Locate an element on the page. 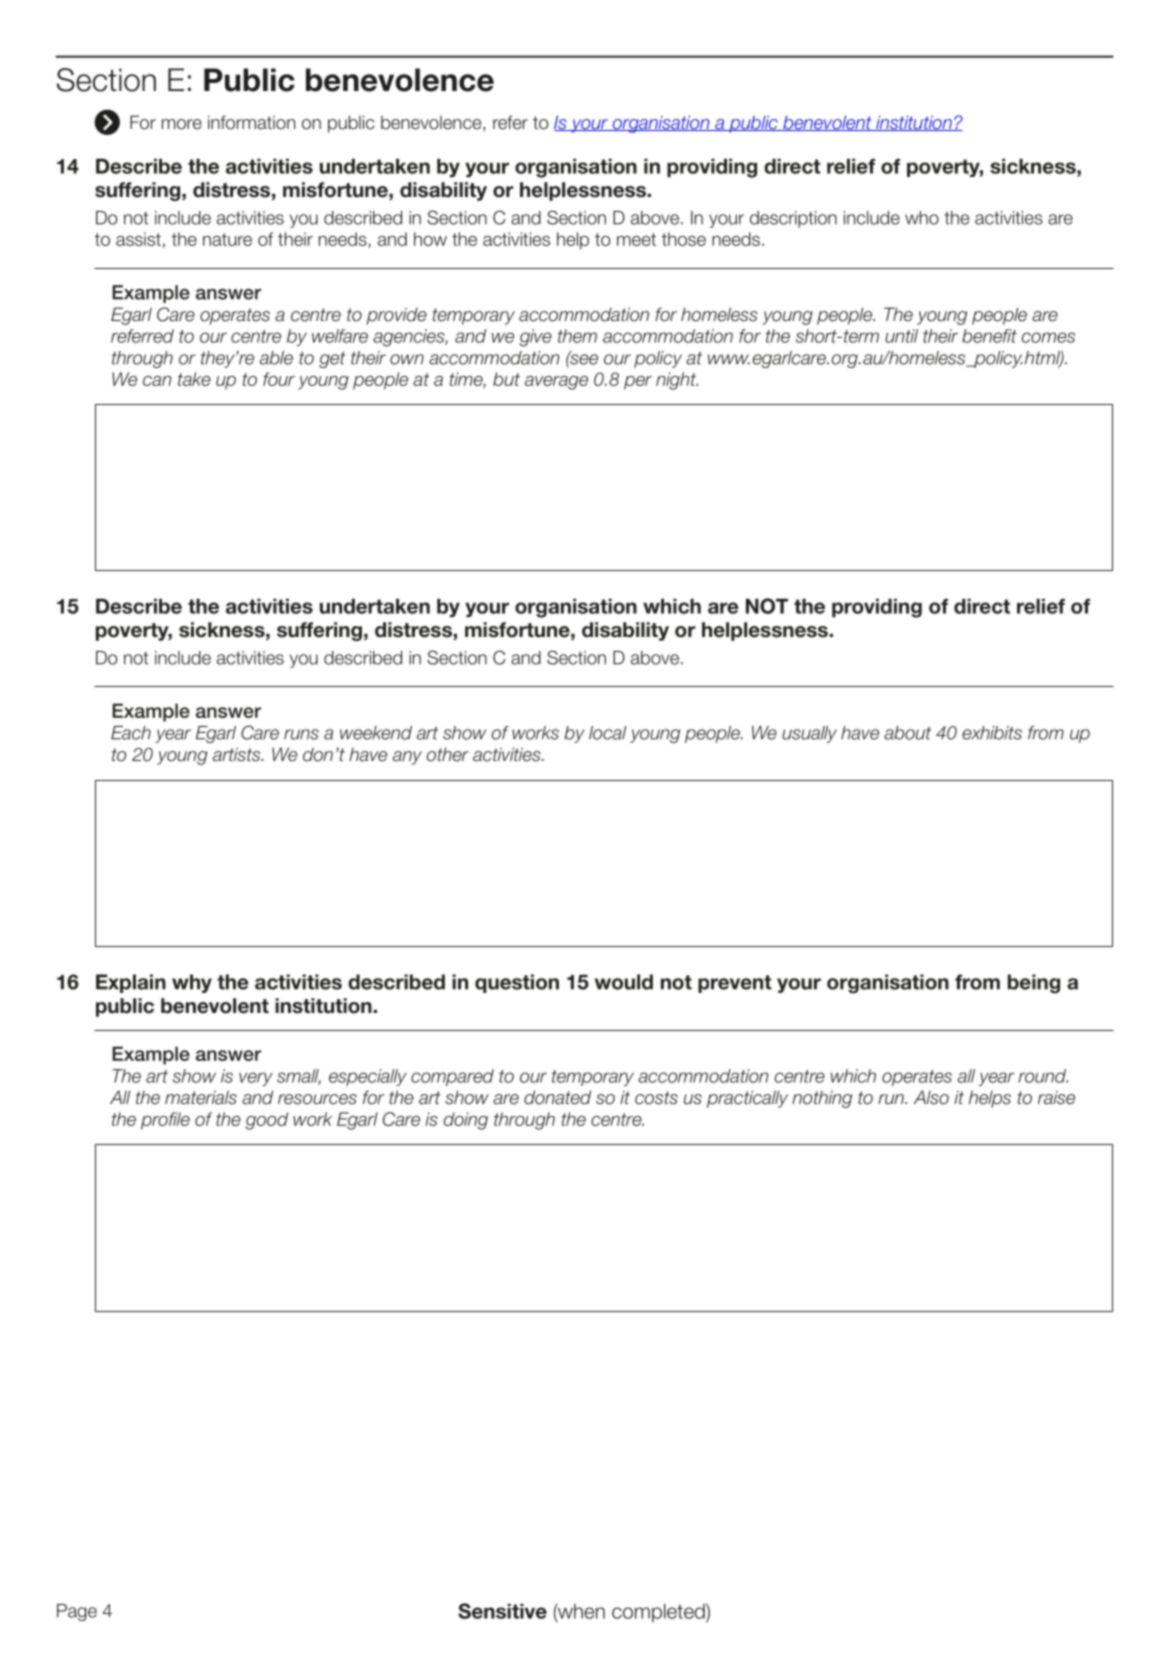 The width and height of the image is (1169, 1654). can is located at coordinates (157, 381).
